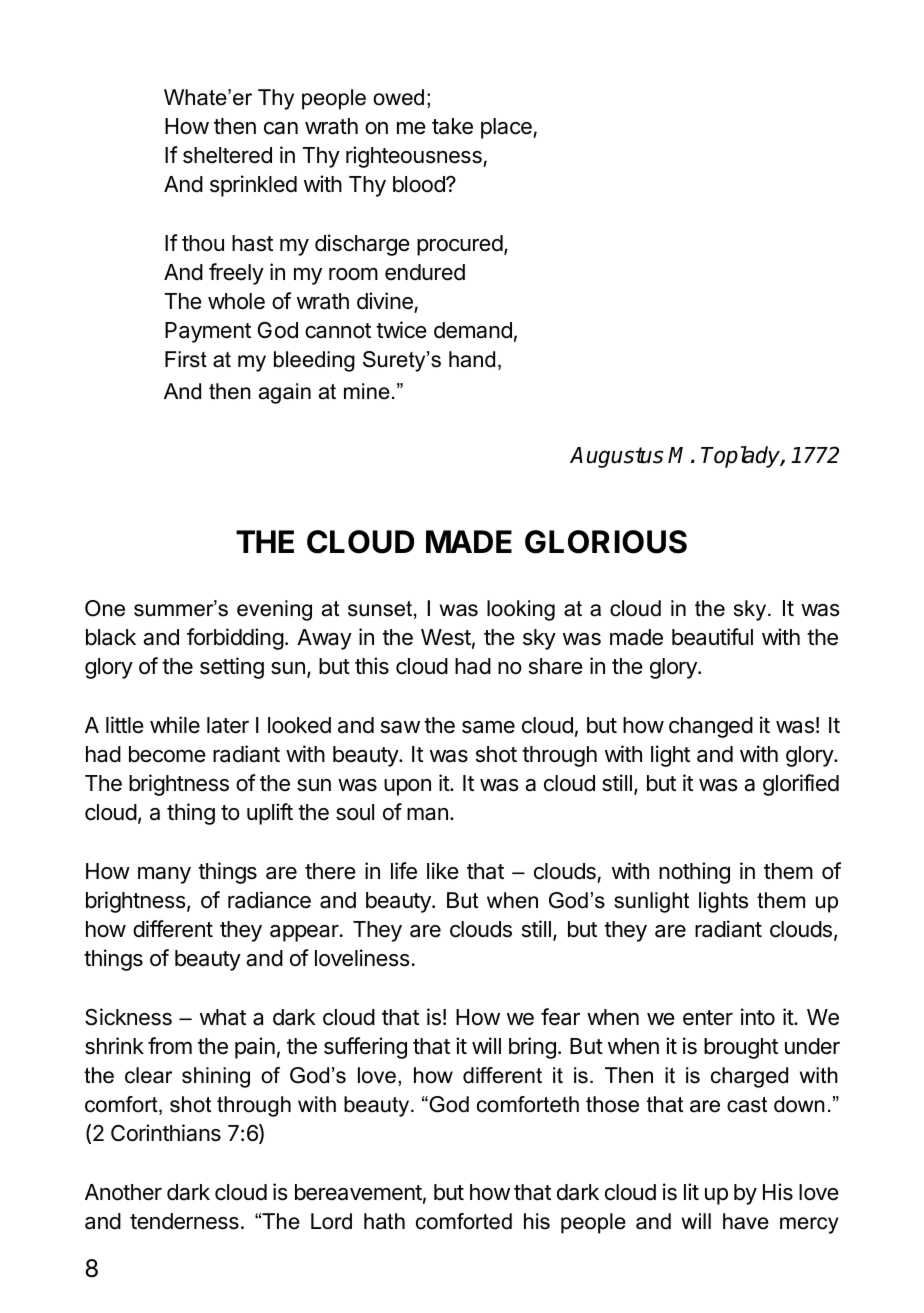 Image resolution: width=924 pixels, height=1313 pixels. Describe the element at coordinates (560, 1017) in the screenshot. I see `fear` at that location.
